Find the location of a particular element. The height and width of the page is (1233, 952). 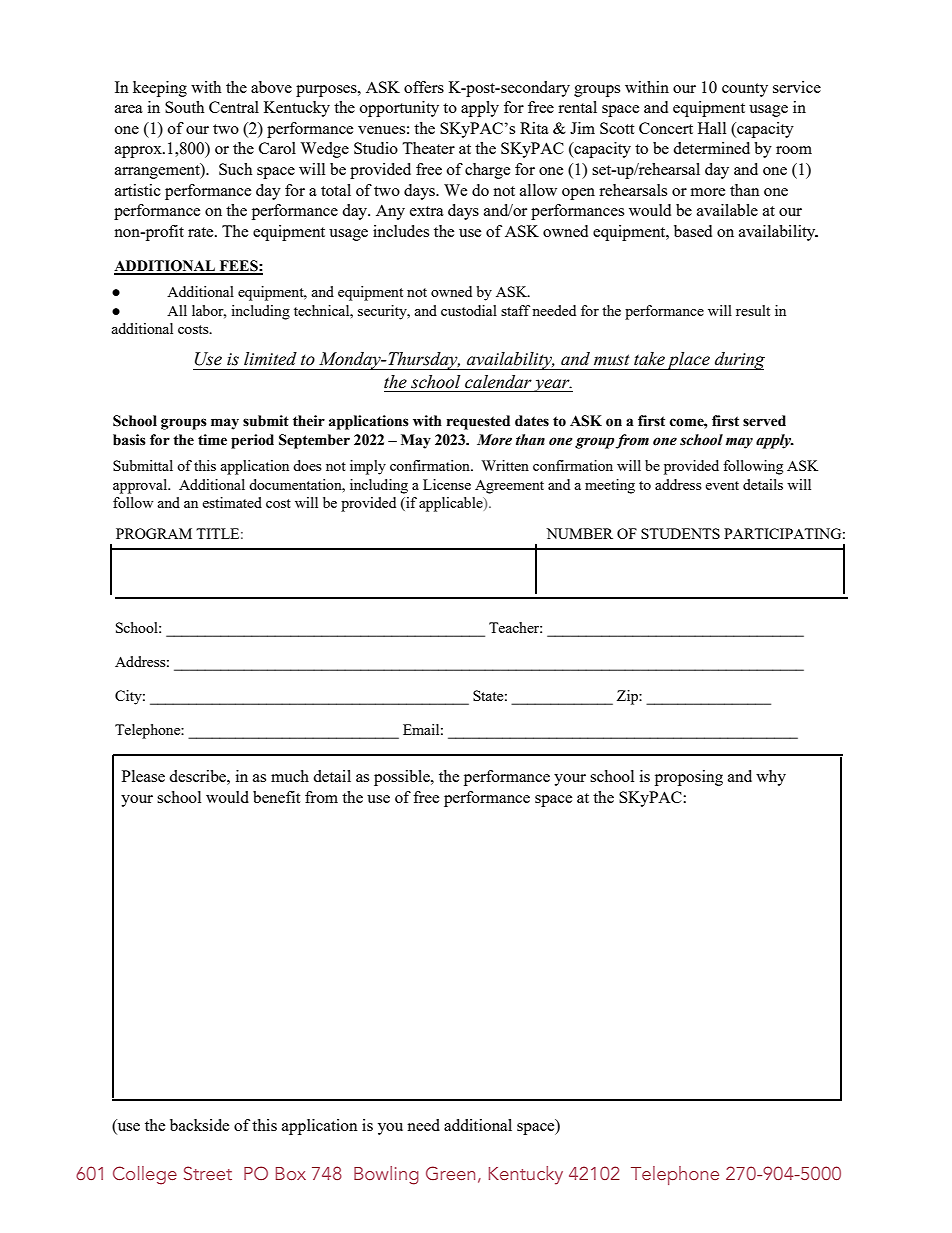

Hall is located at coordinates (712, 128).
